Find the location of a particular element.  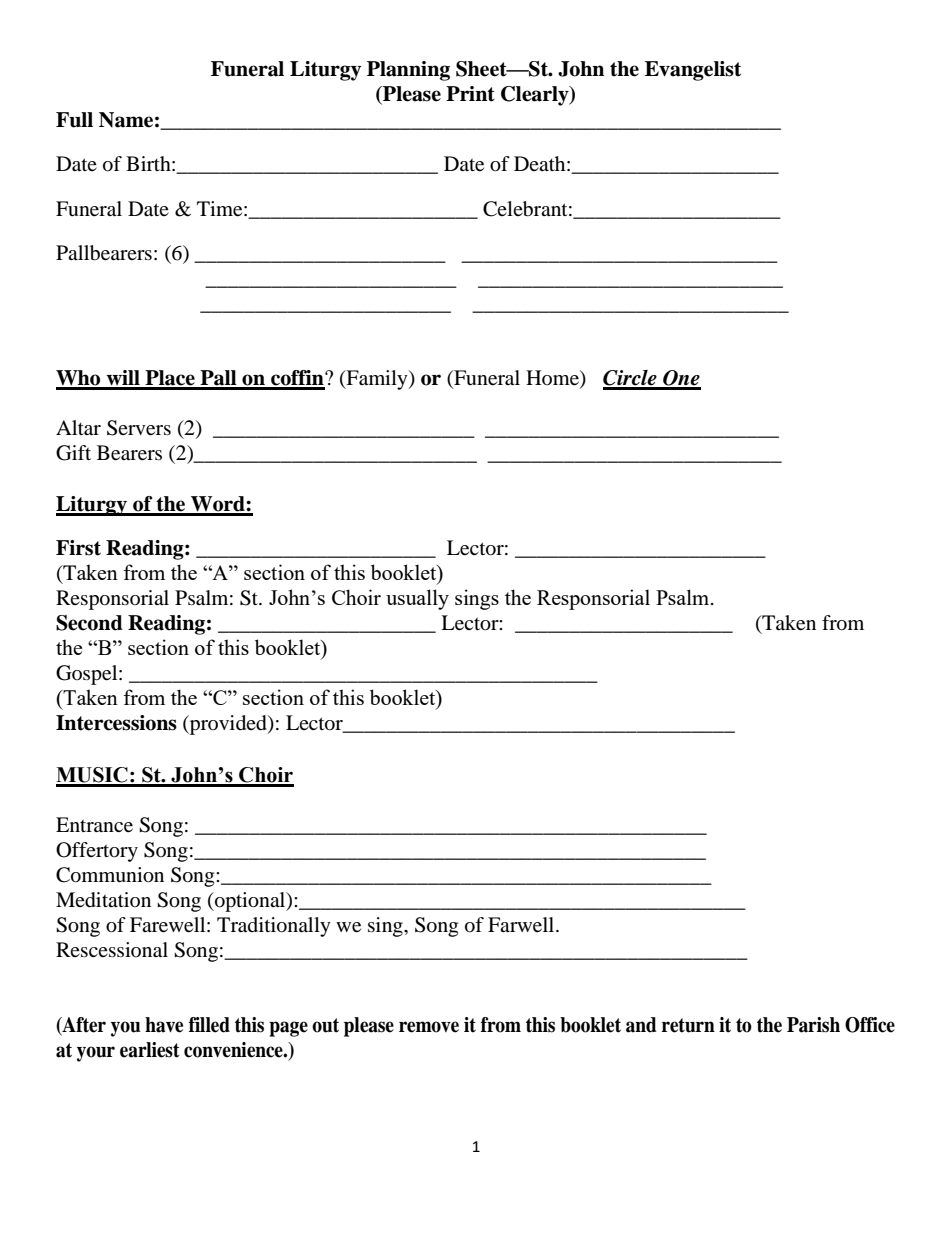

Home is located at coordinates (553, 379).
